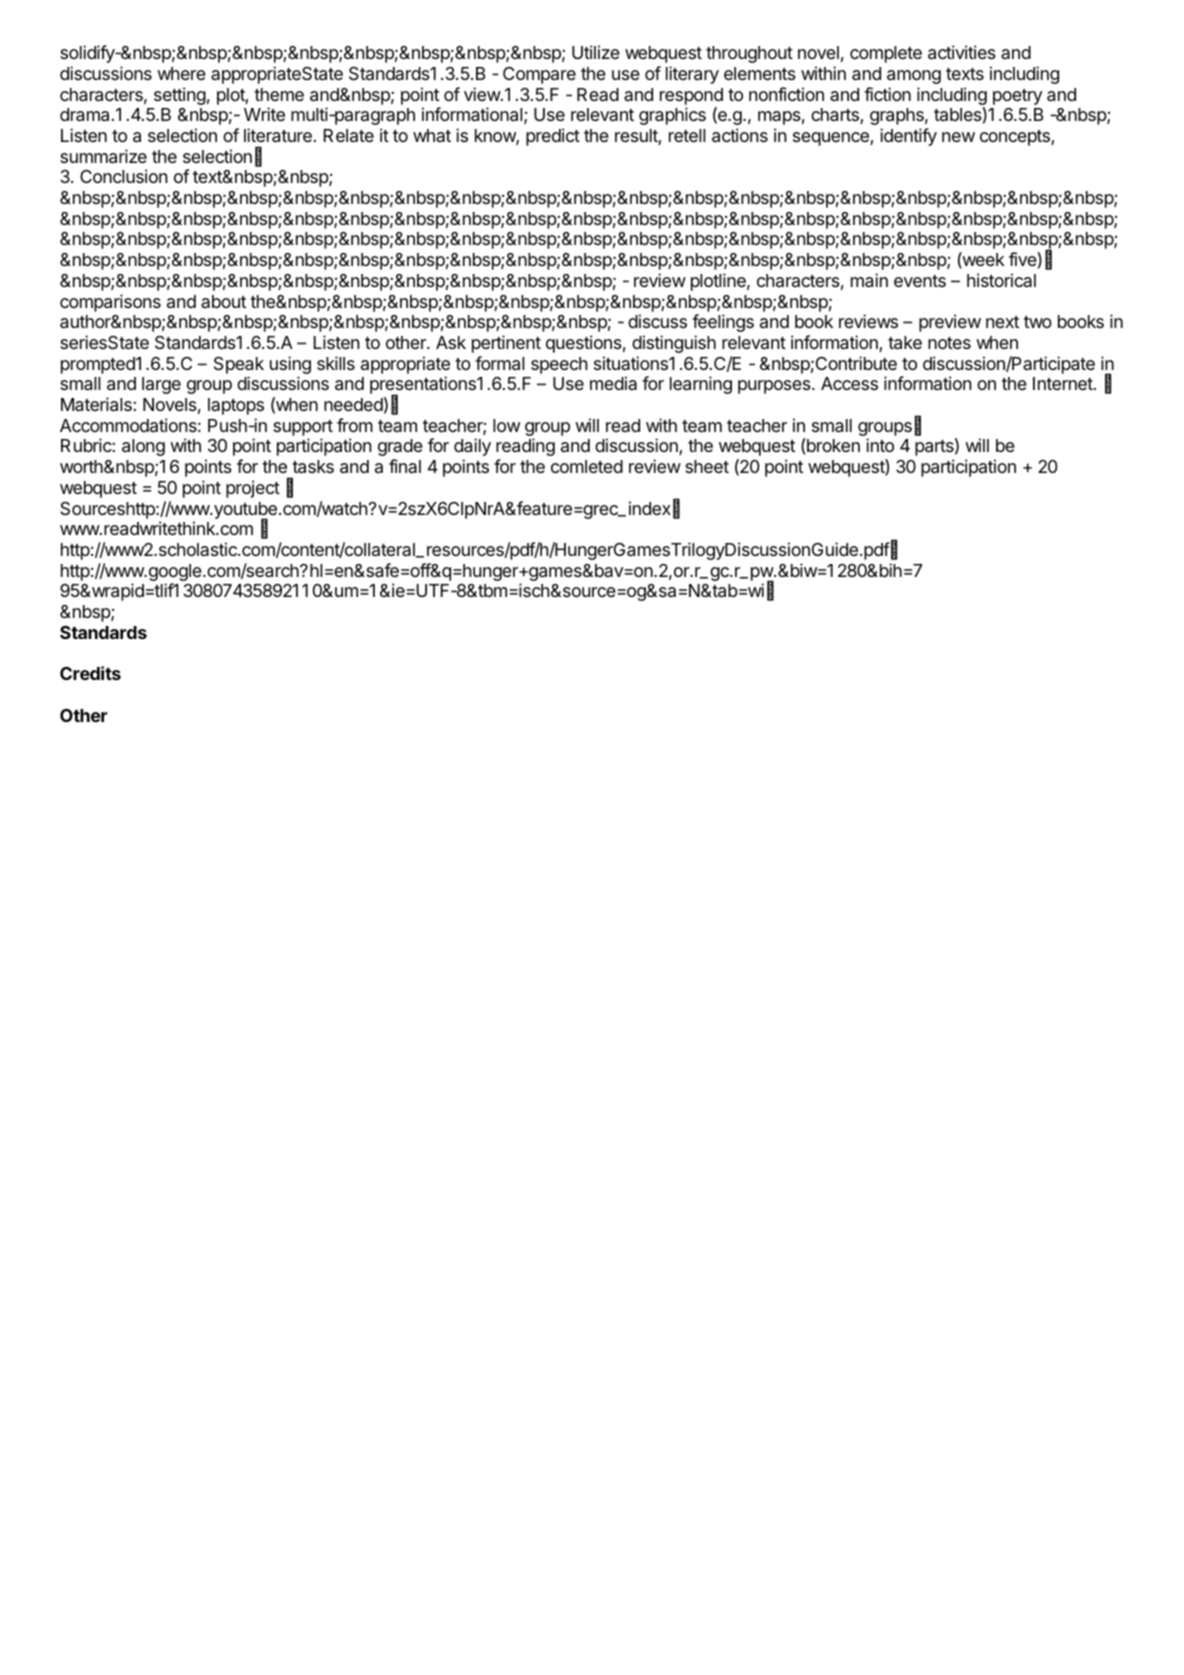 This page has width=1184, height=1675. I want to click on where, so click(181, 73).
